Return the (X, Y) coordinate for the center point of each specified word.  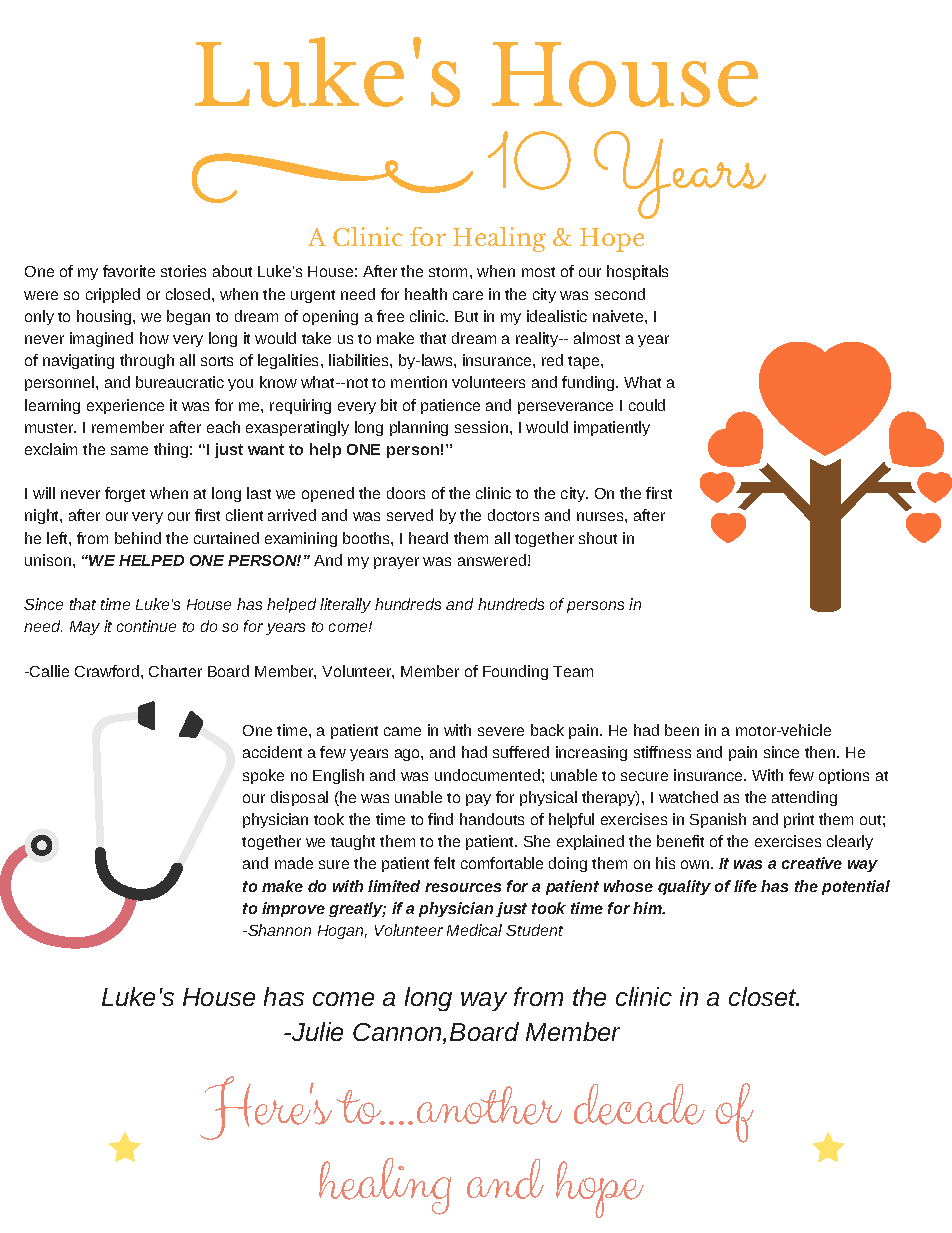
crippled (113, 295)
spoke (263, 776)
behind (138, 538)
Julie (316, 1031)
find (440, 819)
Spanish (718, 820)
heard (428, 538)
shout (598, 538)
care (468, 295)
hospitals (637, 272)
